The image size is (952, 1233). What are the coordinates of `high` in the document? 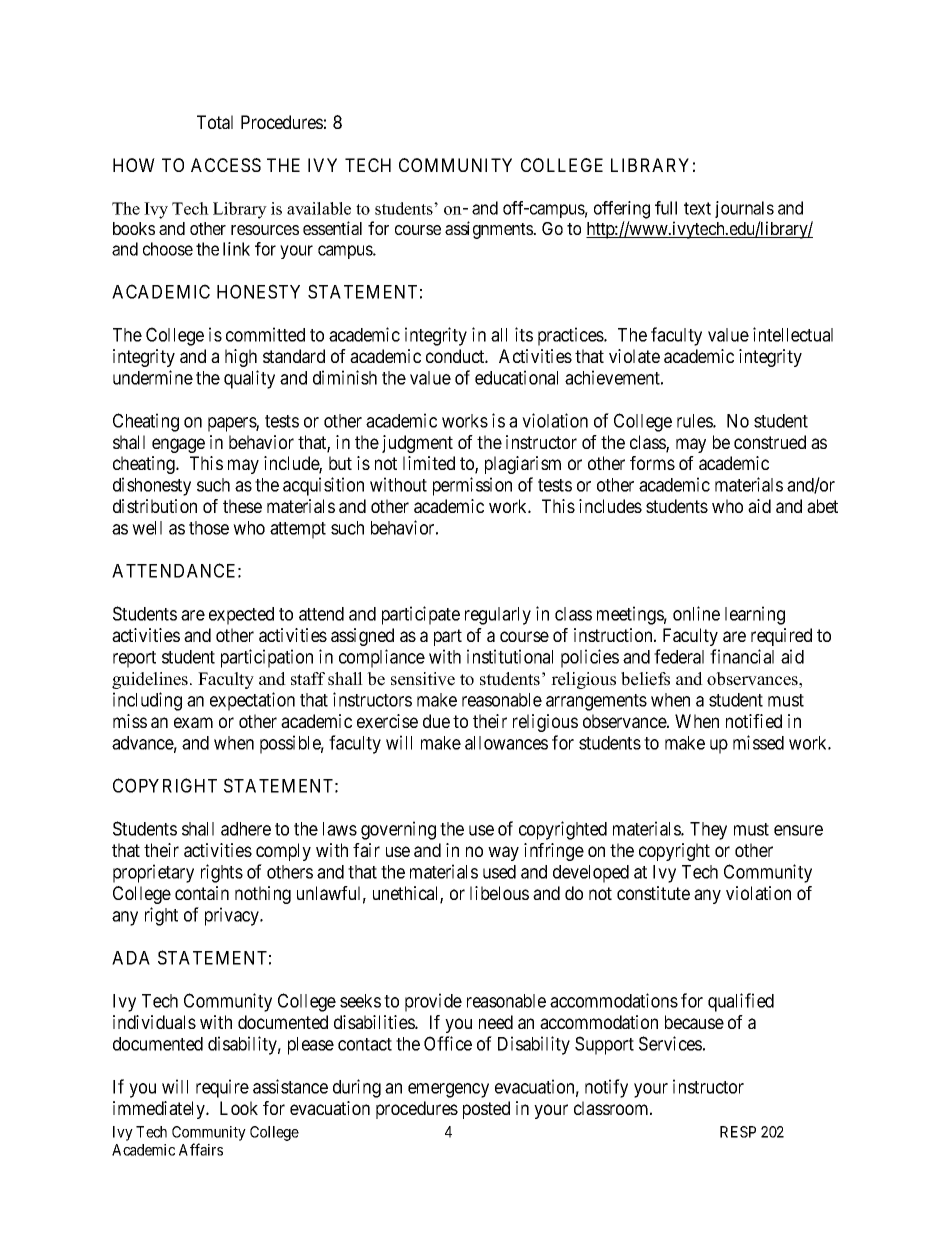 It's located at (241, 358).
